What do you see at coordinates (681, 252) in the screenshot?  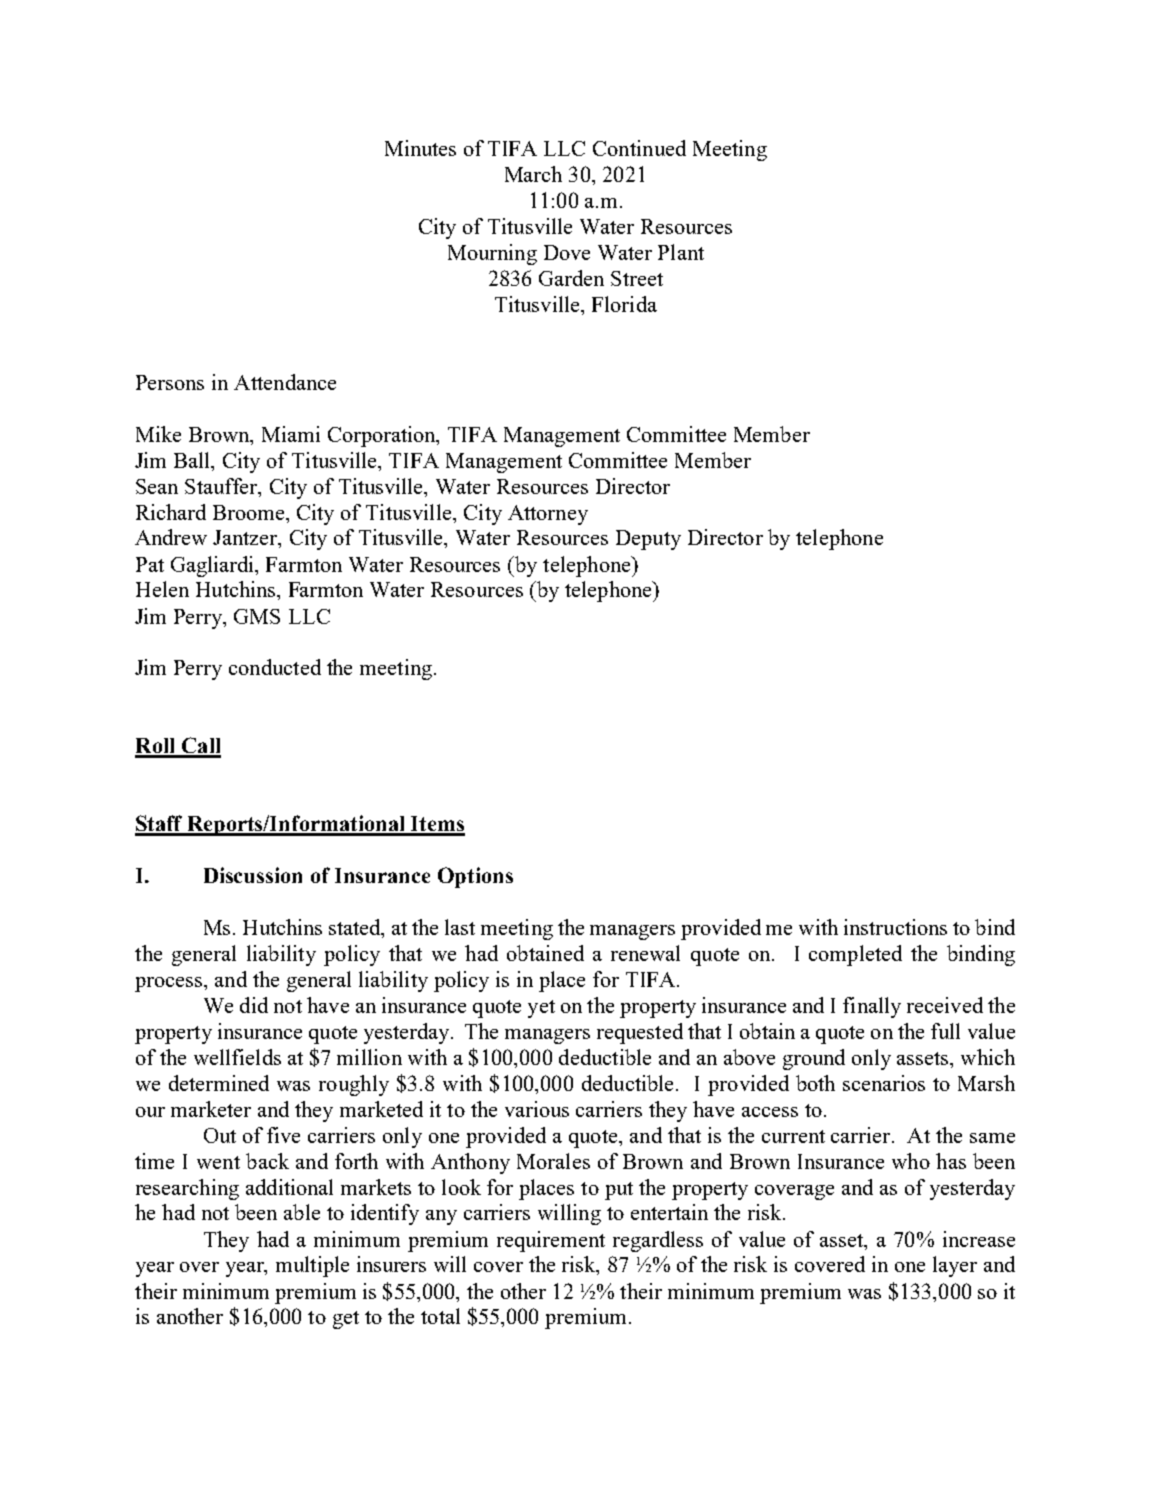 I see `Plant` at bounding box center [681, 252].
